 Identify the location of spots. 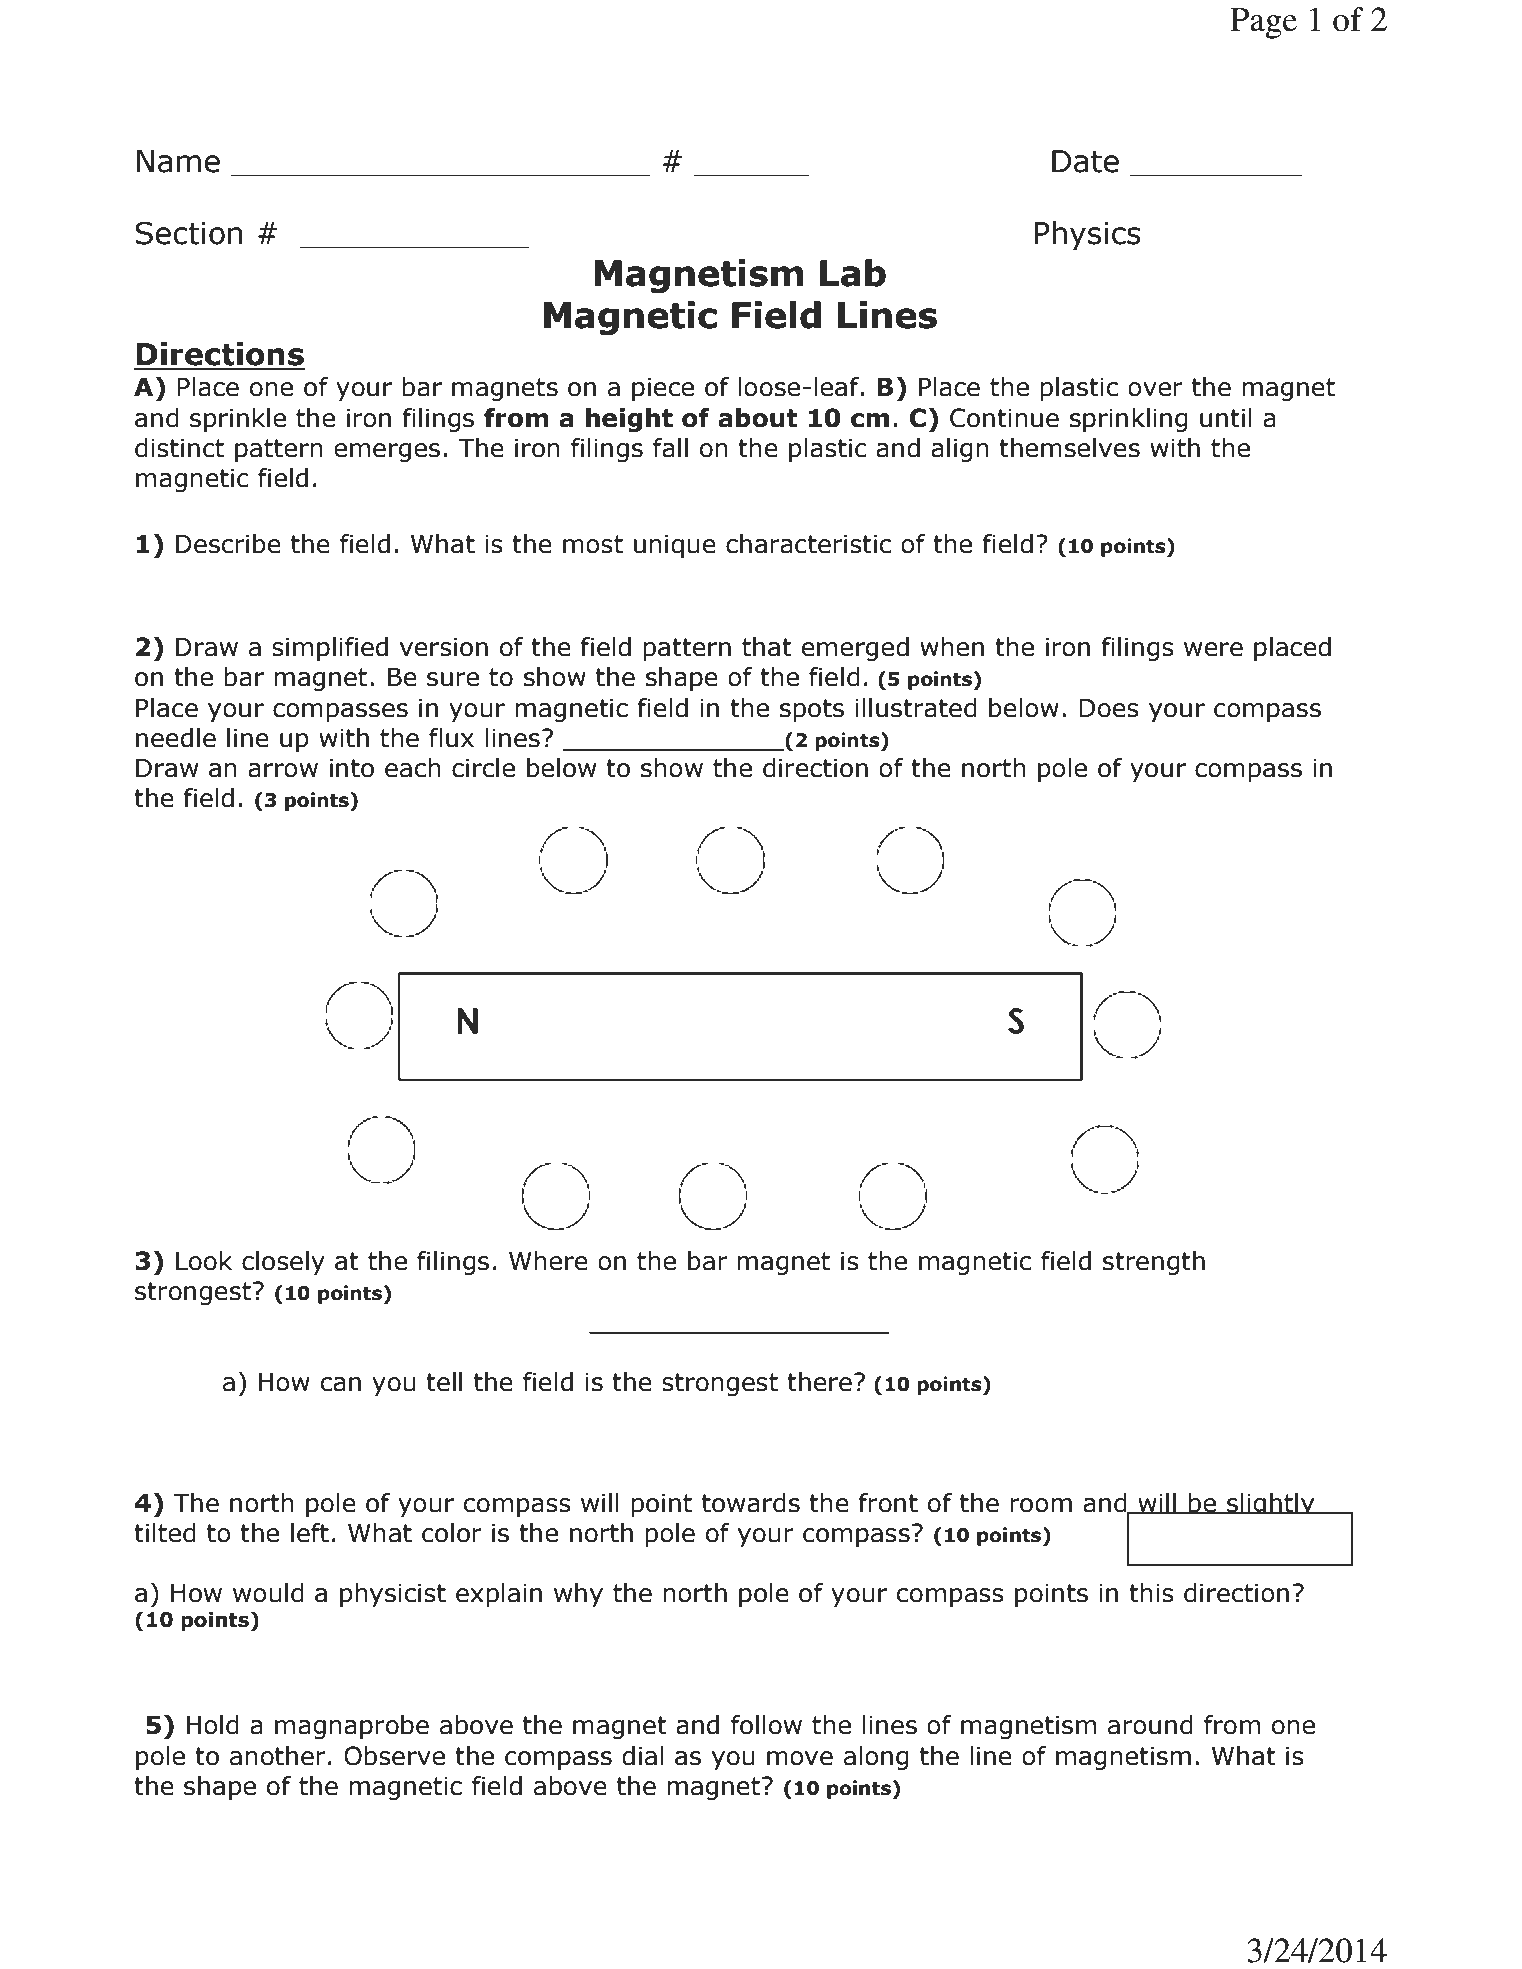
(812, 710).
